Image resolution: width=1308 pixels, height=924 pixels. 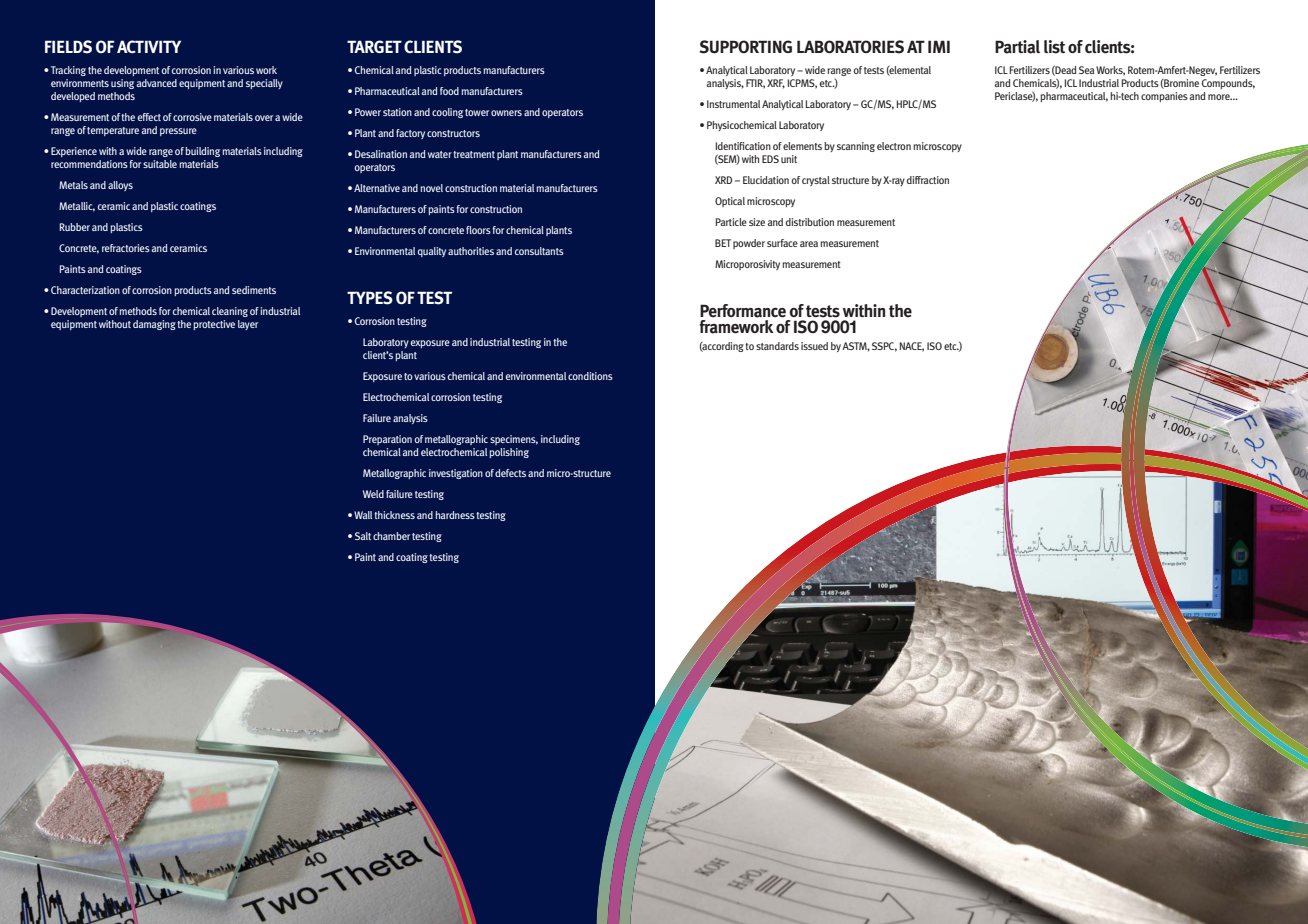 I want to click on Preparation, so click(x=387, y=440).
